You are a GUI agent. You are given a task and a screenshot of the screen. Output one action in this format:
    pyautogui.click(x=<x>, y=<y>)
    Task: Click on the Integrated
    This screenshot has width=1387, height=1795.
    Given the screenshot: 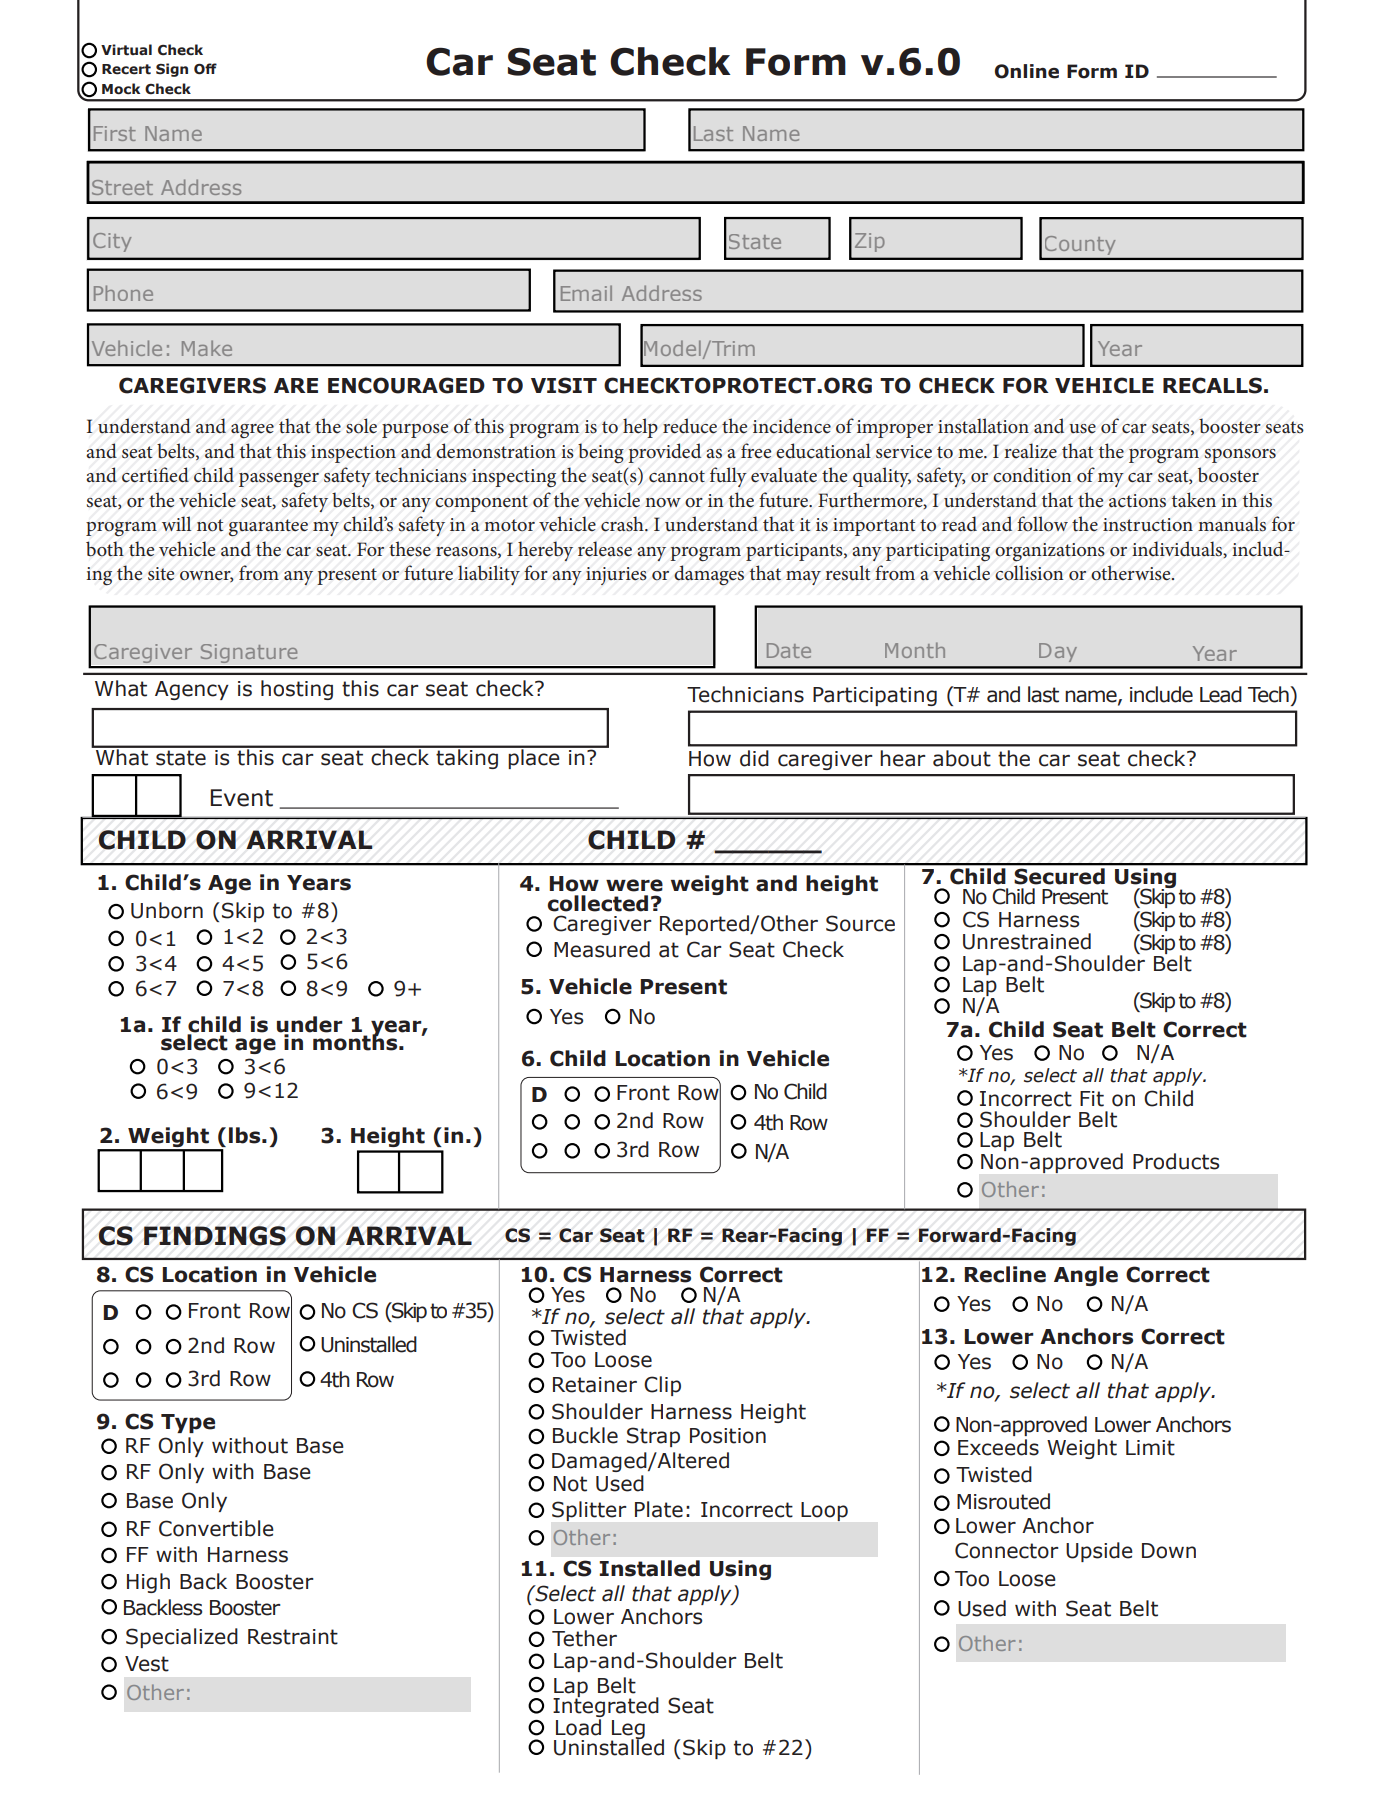 What is the action you would take?
    pyautogui.click(x=606, y=1706)
